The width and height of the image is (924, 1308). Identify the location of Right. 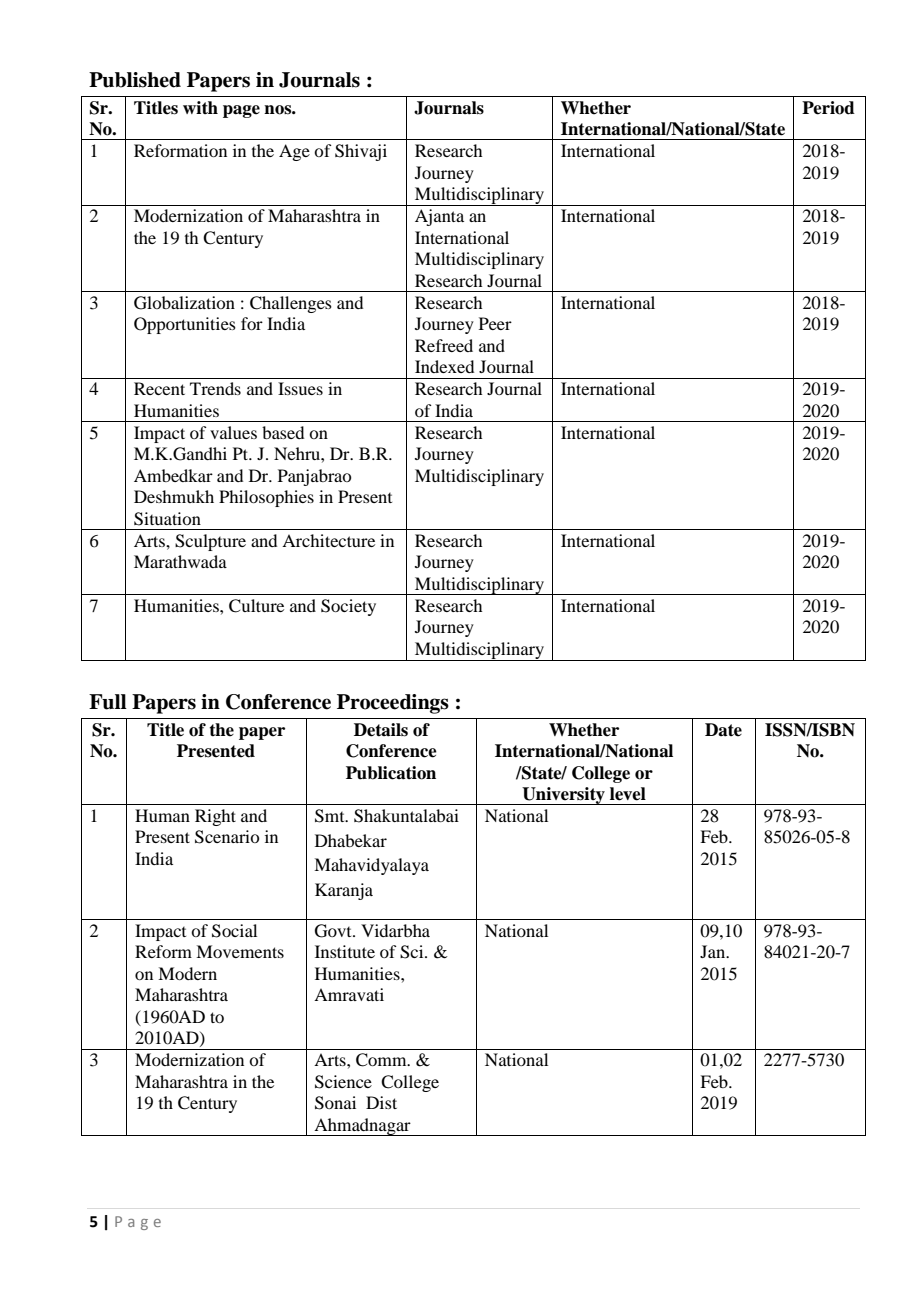
(215, 817).
